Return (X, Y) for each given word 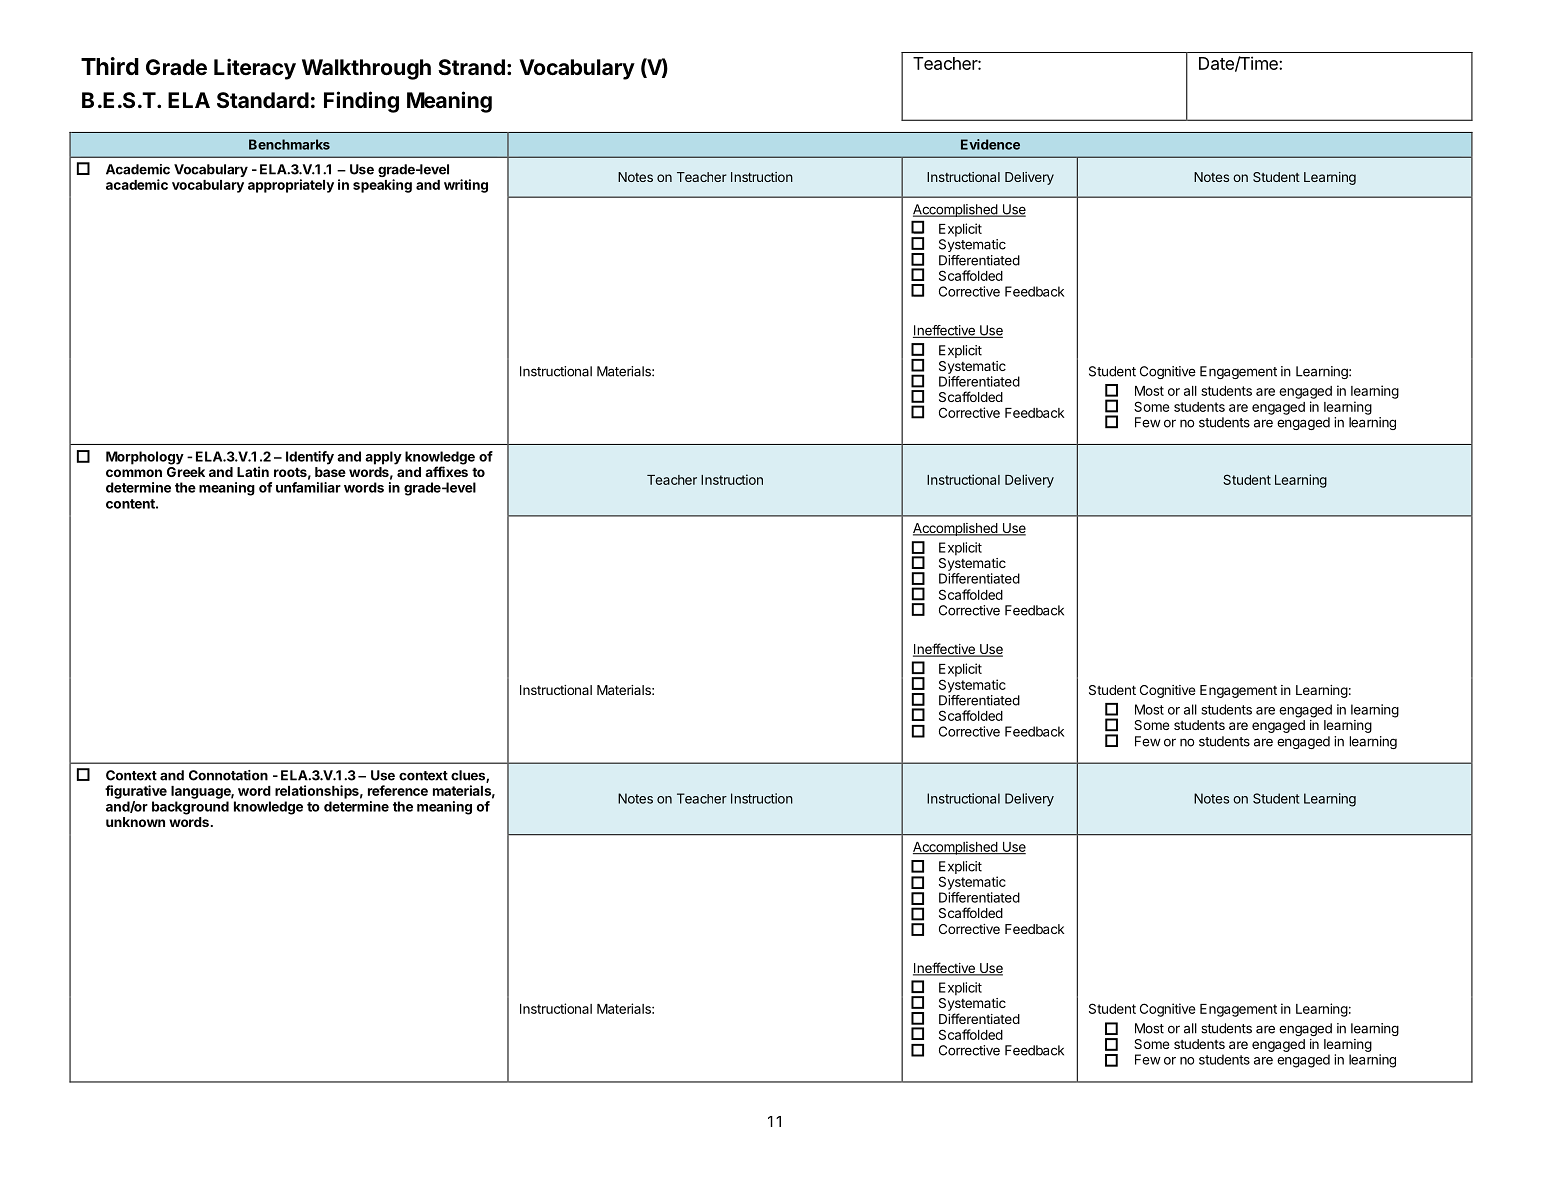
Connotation (228, 775)
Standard (263, 100)
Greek (186, 472)
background (190, 808)
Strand (471, 67)
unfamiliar (308, 487)
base (330, 472)
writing (466, 186)
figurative (136, 792)
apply (383, 458)
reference (398, 790)
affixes (446, 471)
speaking (382, 186)
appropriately (291, 186)
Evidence (990, 144)
